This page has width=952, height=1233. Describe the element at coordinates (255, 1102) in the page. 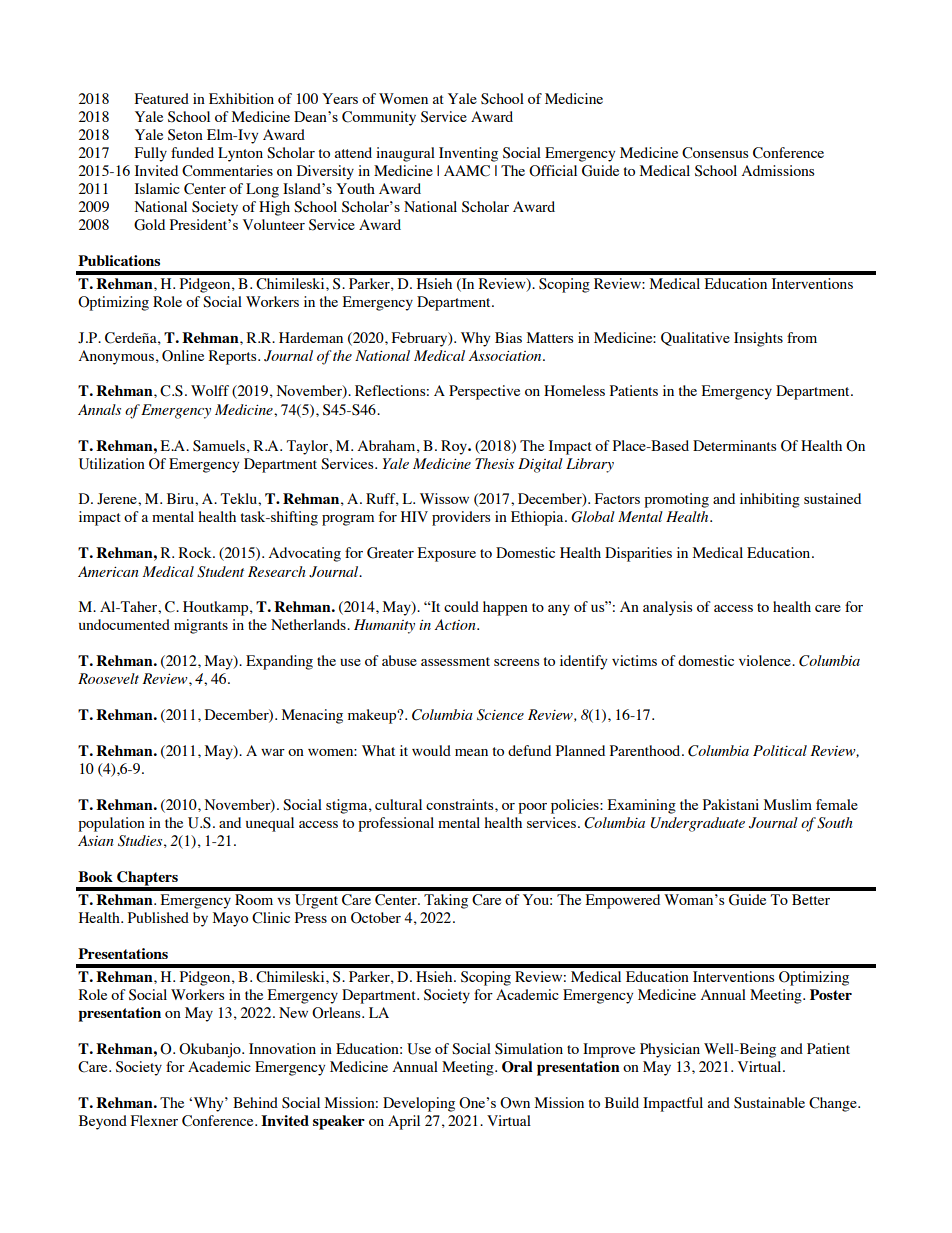

I see `Behind` at that location.
